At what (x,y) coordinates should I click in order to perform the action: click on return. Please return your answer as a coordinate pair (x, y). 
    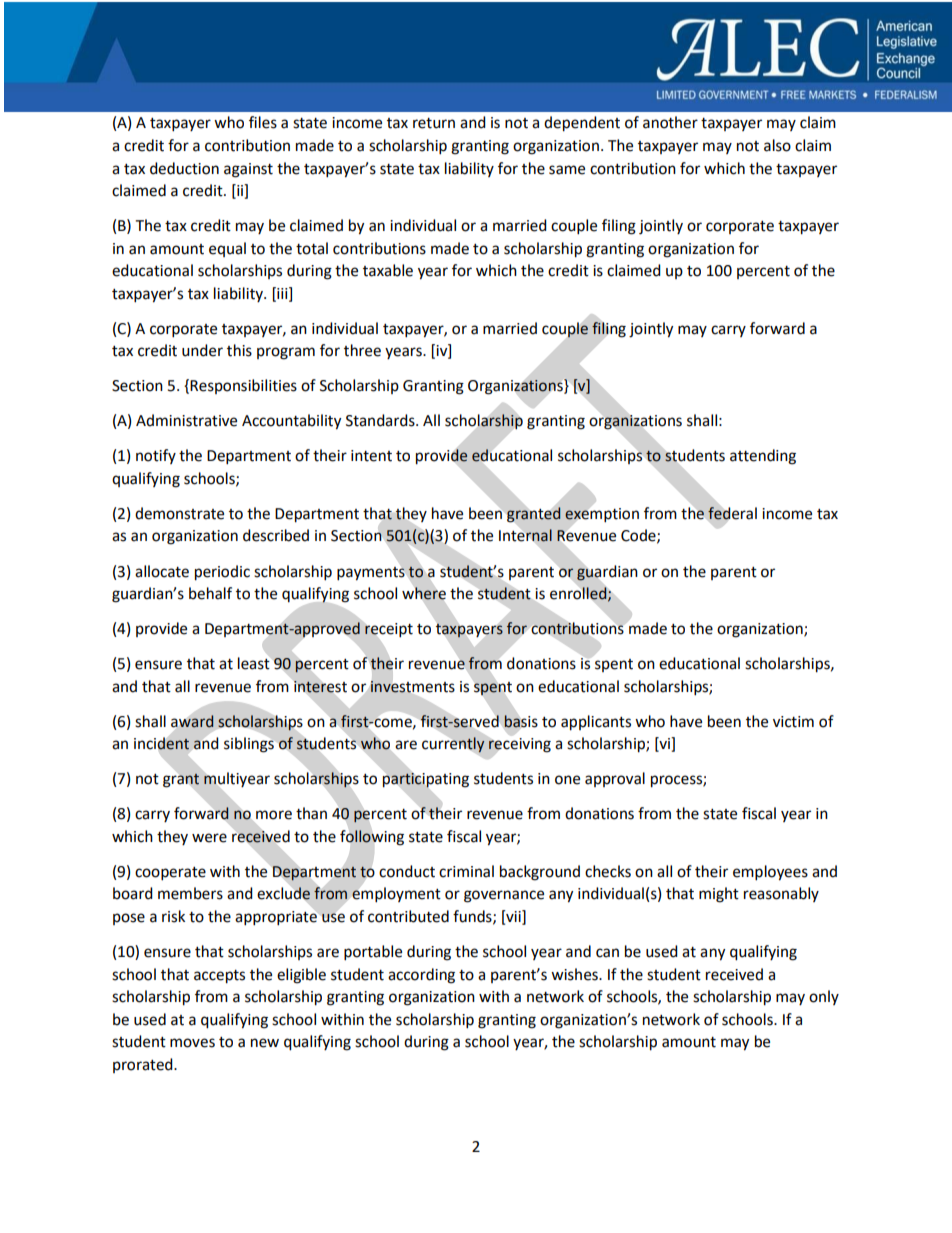
    Looking at the image, I should click on (434, 123).
